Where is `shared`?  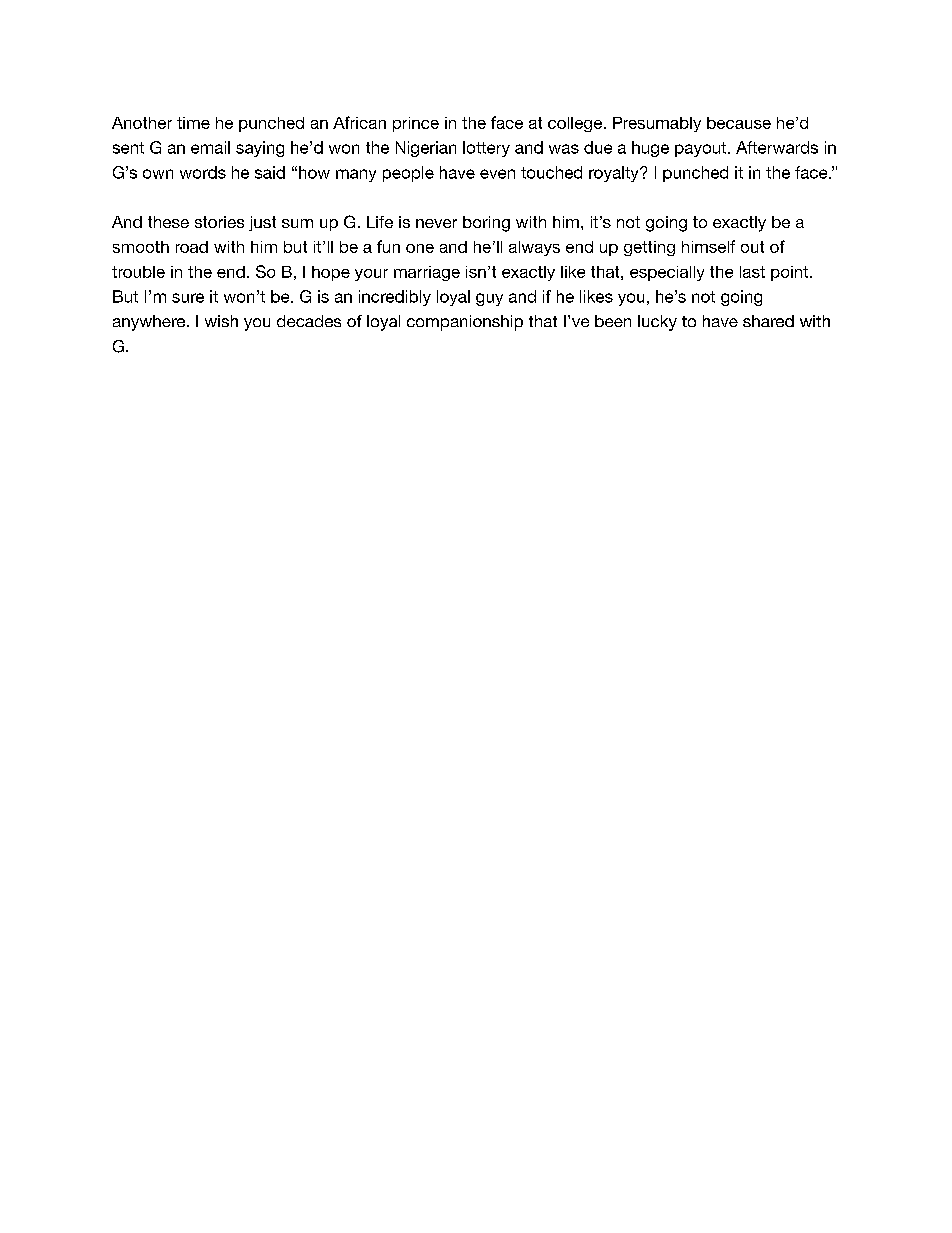 shared is located at coordinates (768, 321).
